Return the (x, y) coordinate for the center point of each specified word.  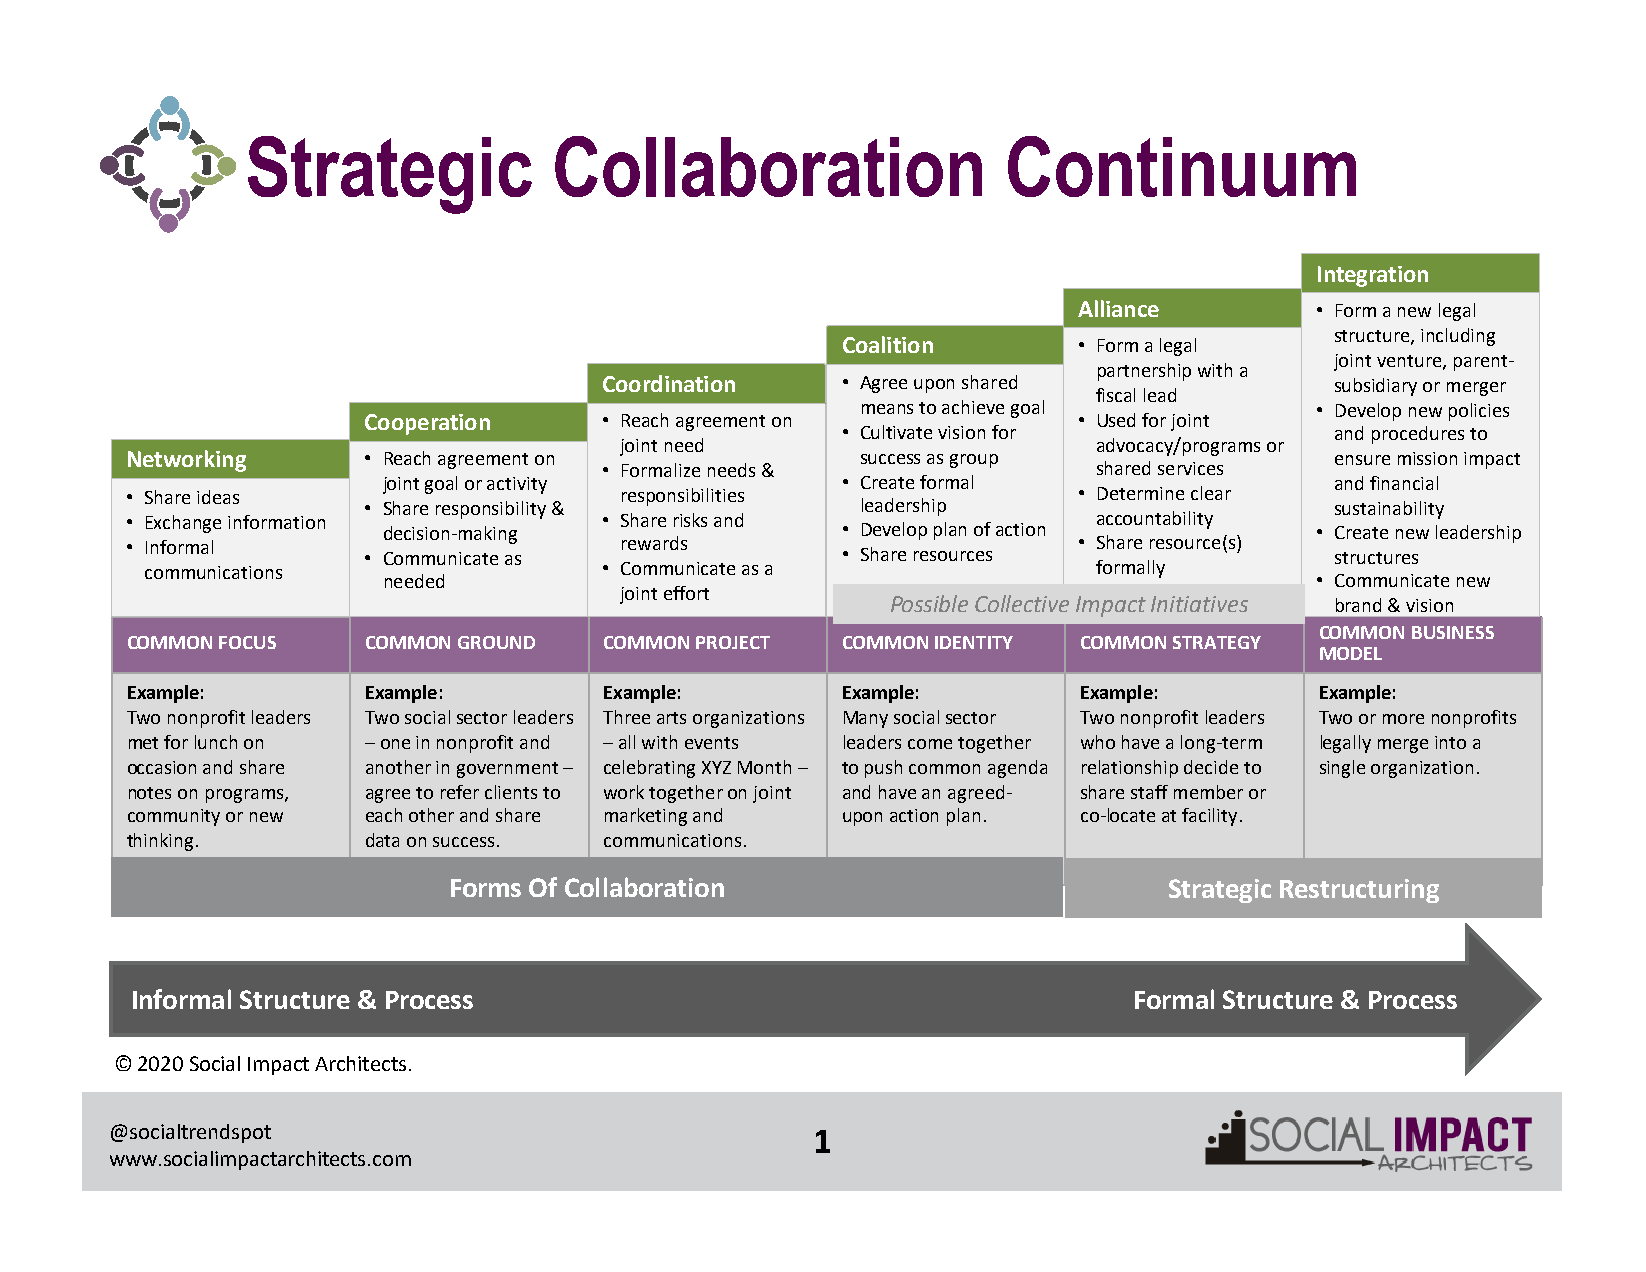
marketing (646, 817)
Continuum (1182, 166)
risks (690, 520)
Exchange (183, 524)
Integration (1373, 276)
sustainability (1389, 510)
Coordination (669, 383)
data (382, 840)
